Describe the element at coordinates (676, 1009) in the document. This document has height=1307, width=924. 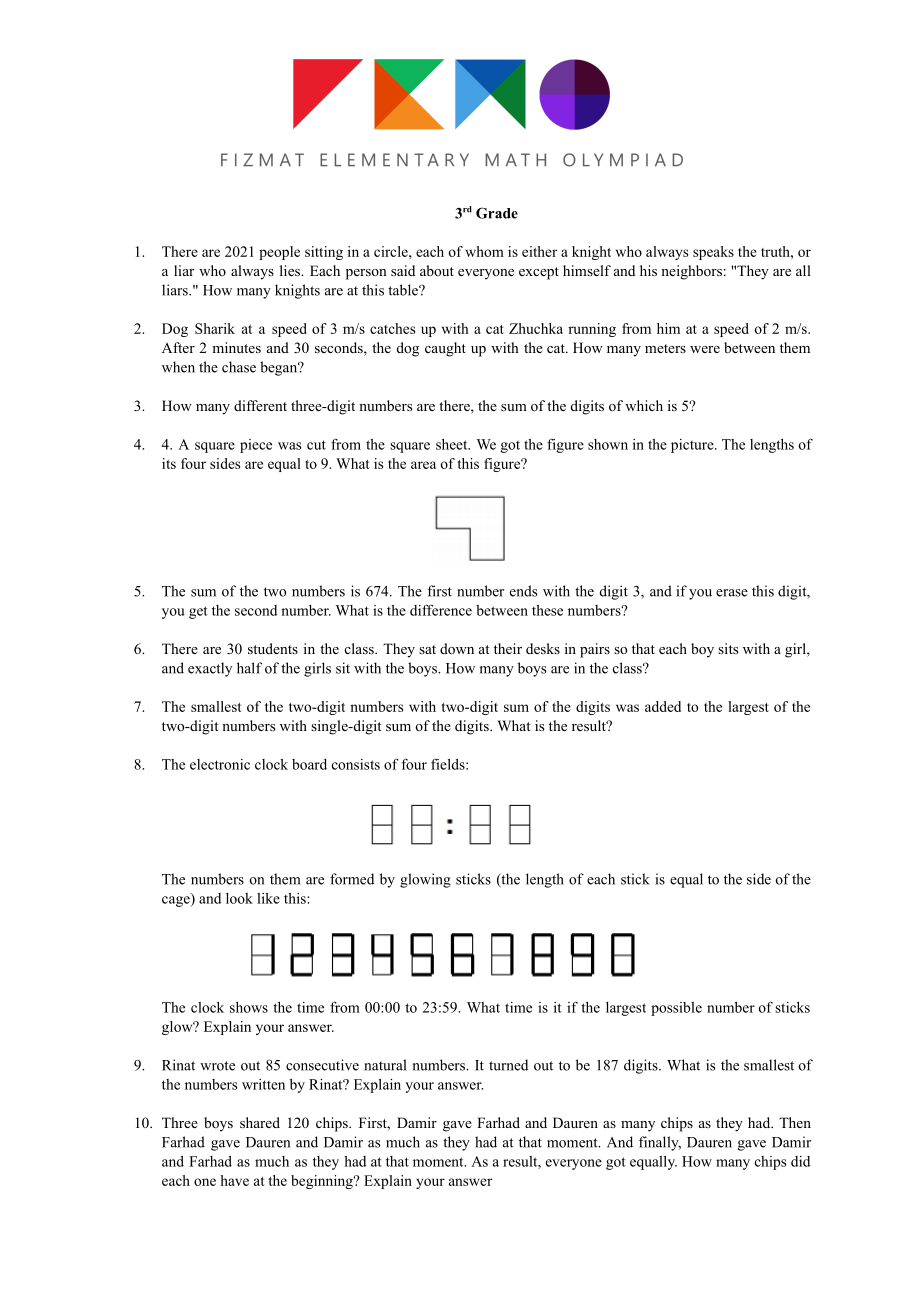
I see `possible` at that location.
